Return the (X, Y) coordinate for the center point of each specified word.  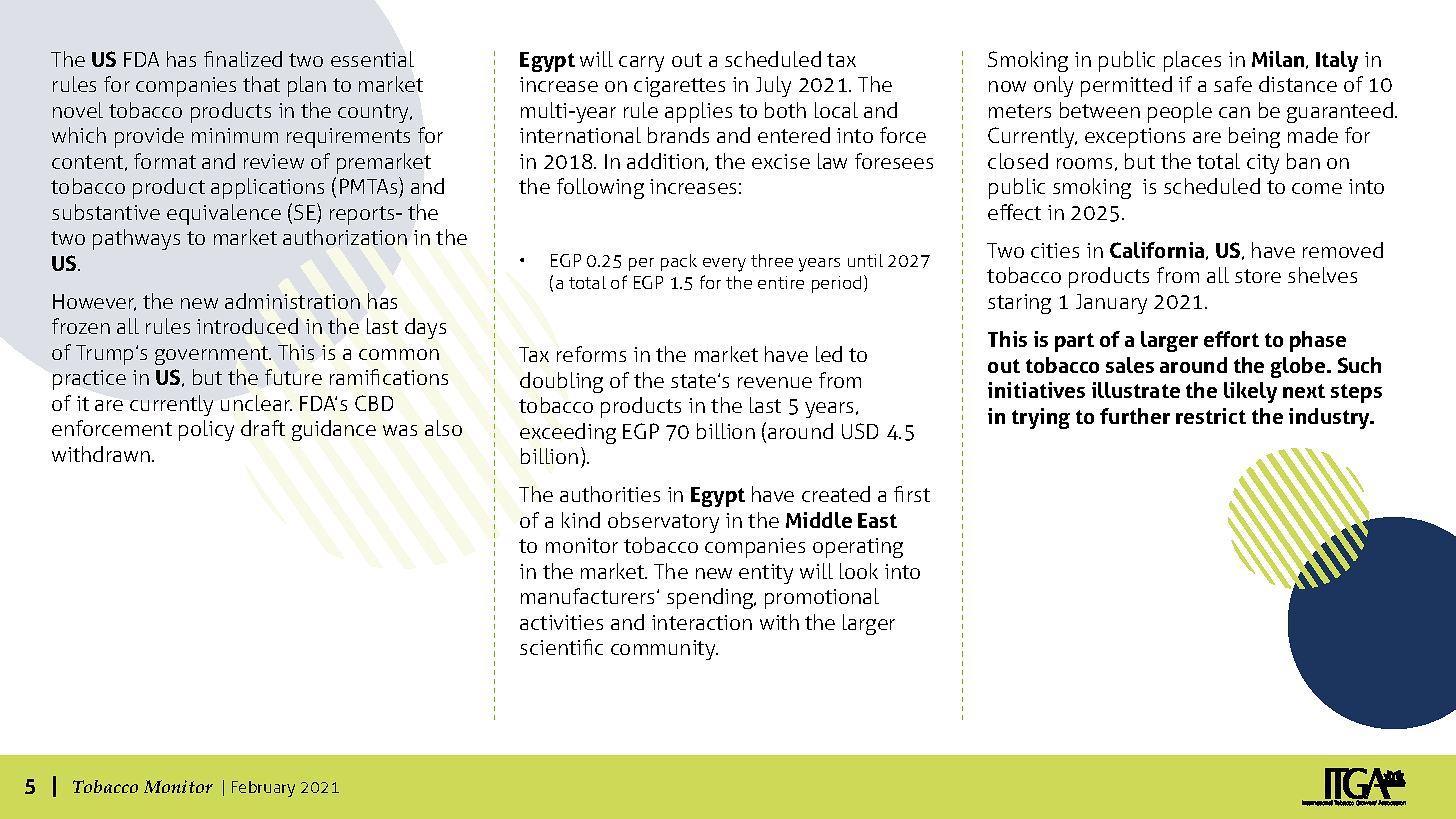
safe (1233, 84)
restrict (1211, 416)
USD (860, 431)
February (263, 789)
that (261, 84)
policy (206, 430)
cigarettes (679, 87)
